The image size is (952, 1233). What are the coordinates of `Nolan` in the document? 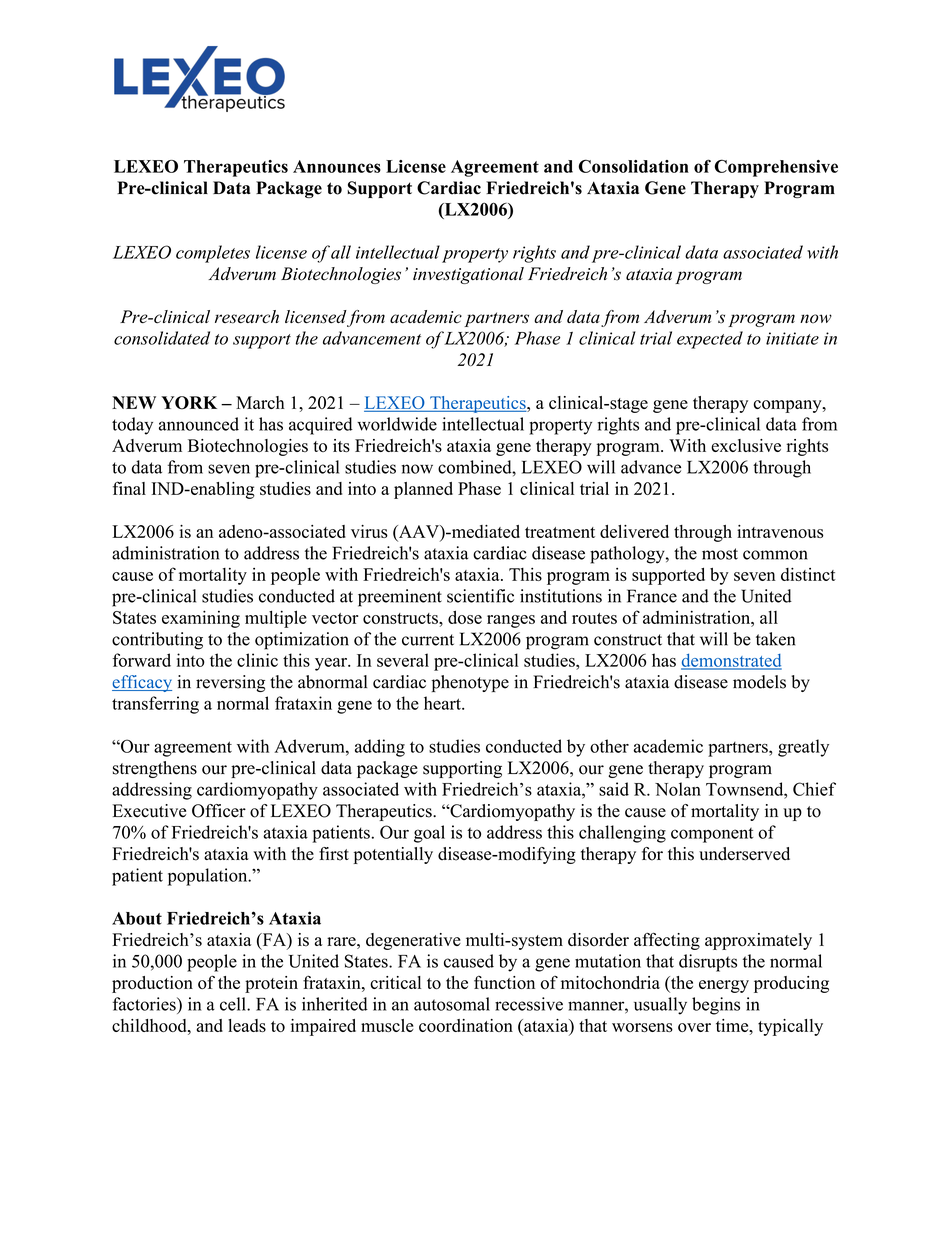 It's located at (678, 789).
